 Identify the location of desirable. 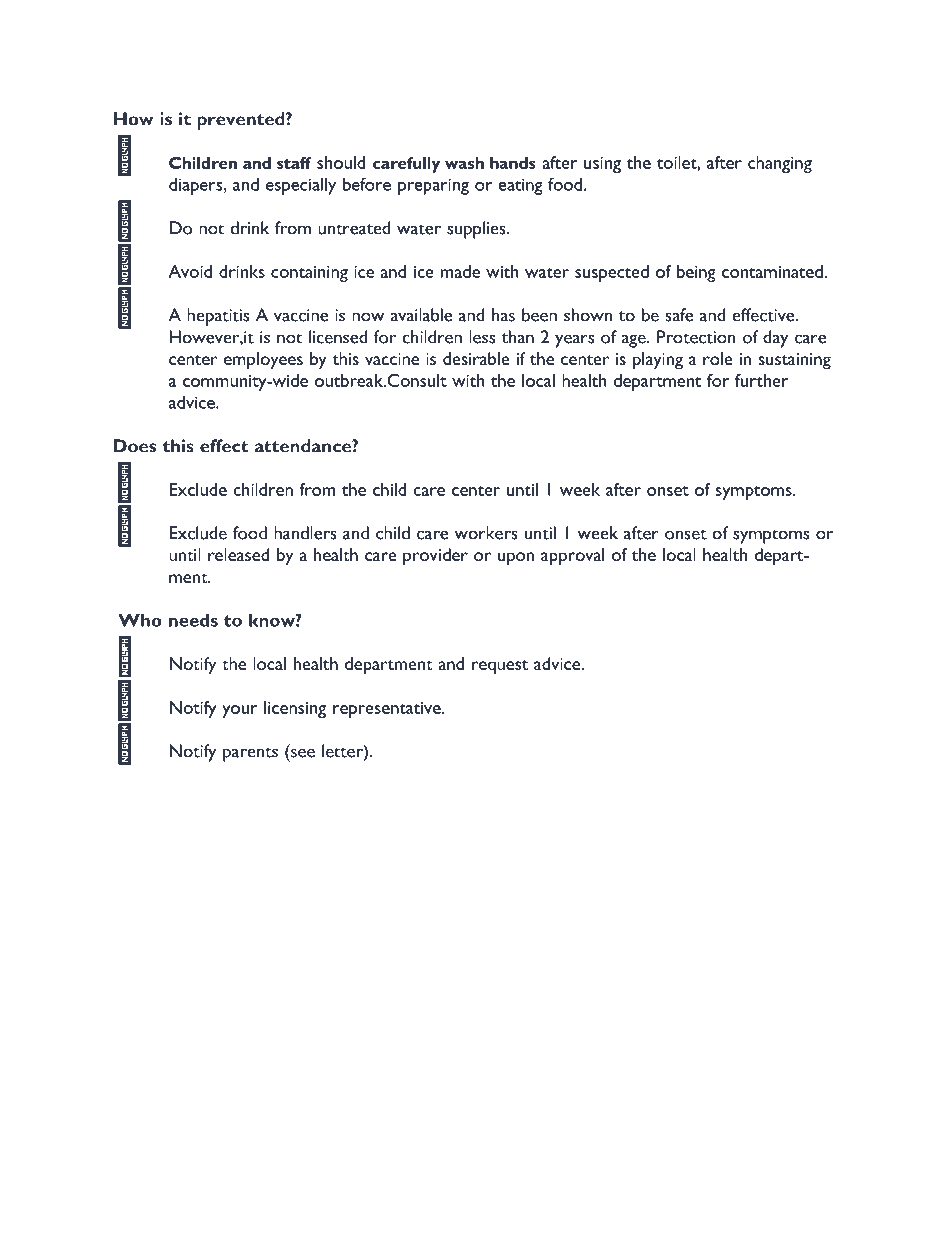
(476, 358).
